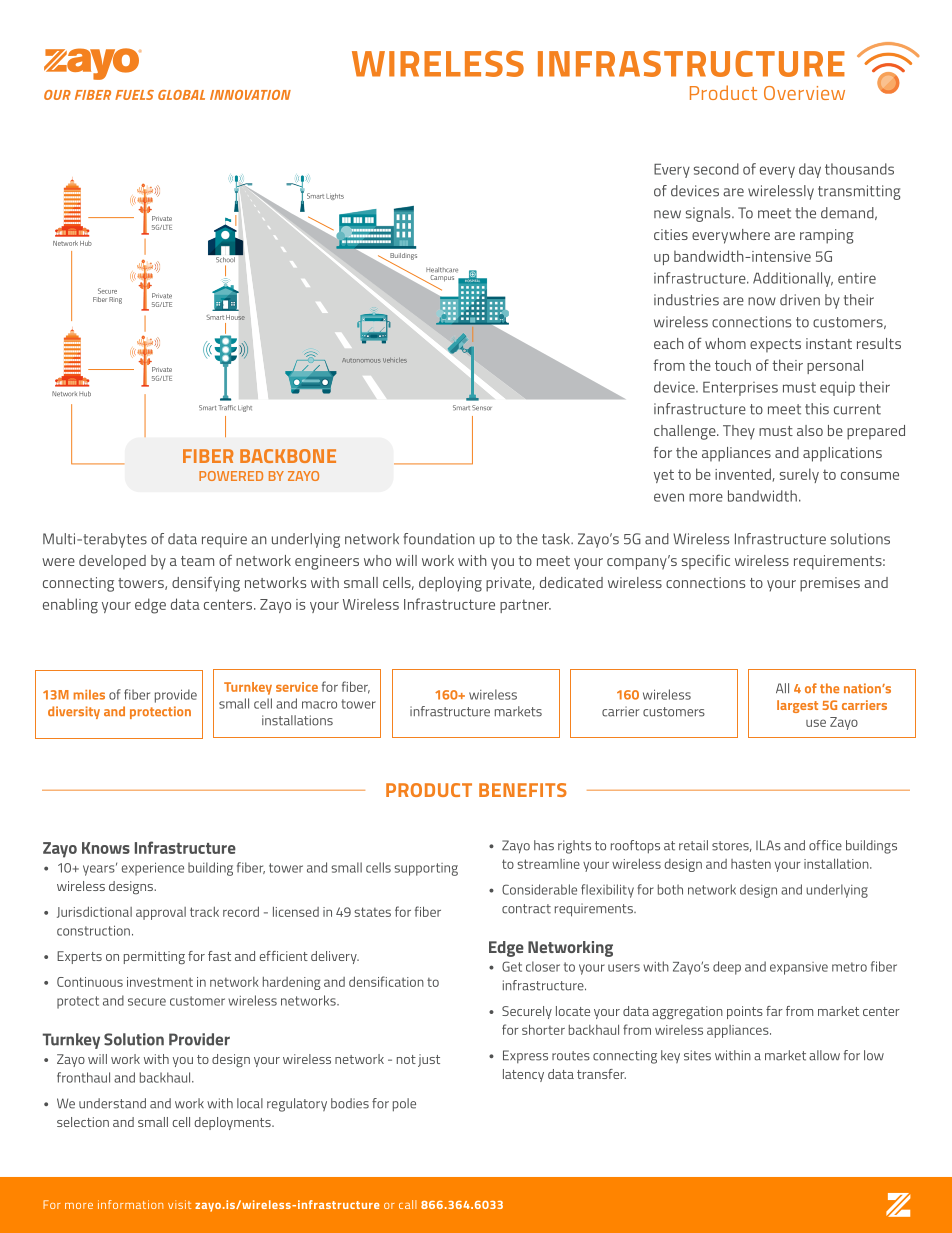 The height and width of the screenshot is (1233, 952). I want to click on largest, so click(797, 706).
